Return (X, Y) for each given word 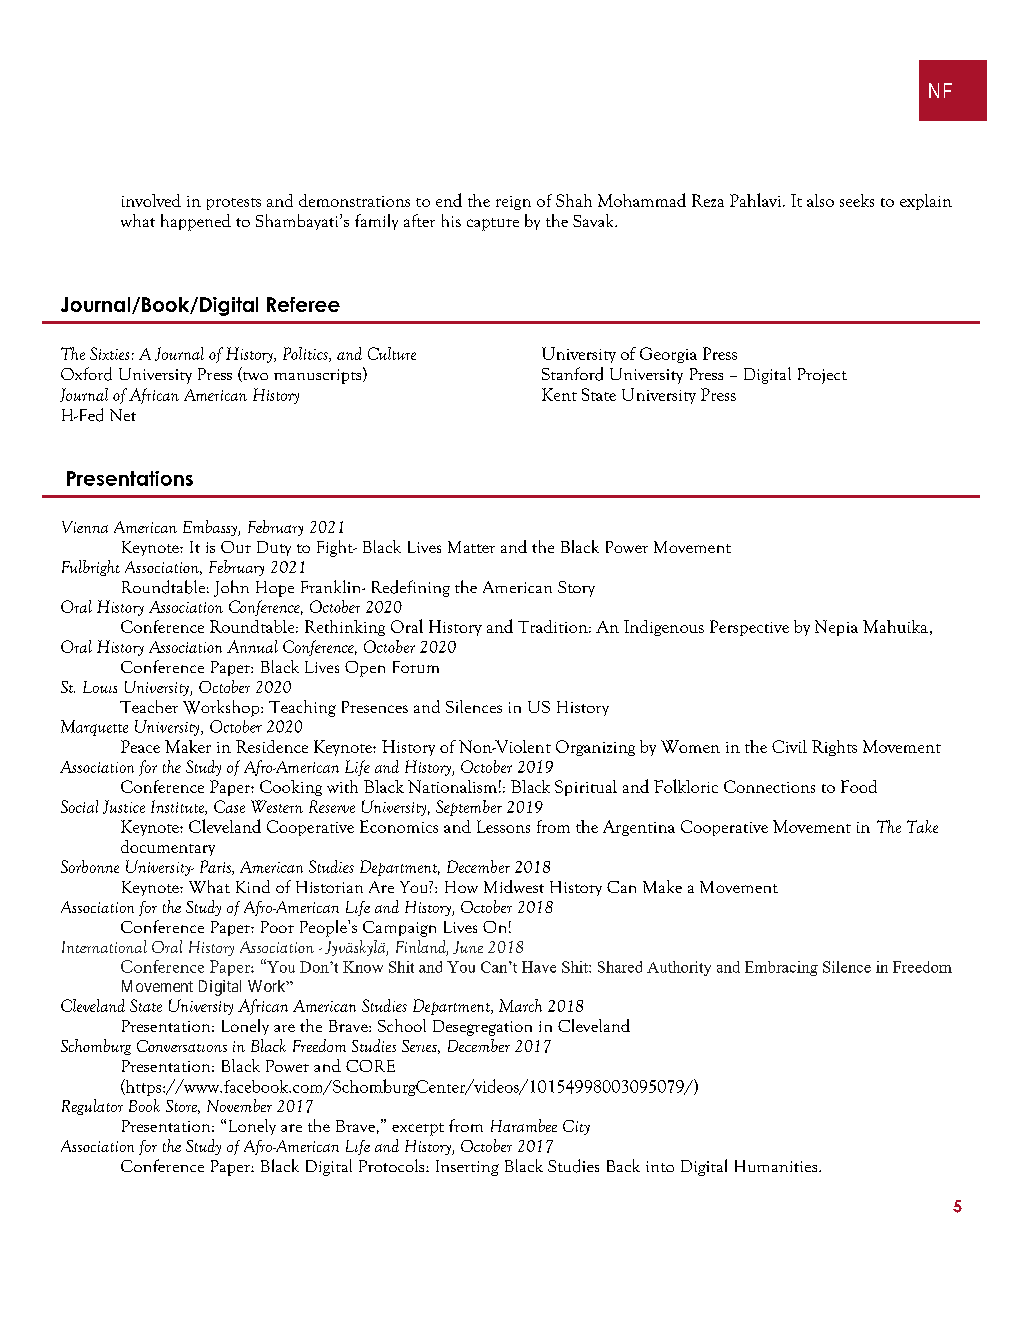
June (468, 947)
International (104, 946)
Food (859, 786)
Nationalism (452, 786)
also (820, 200)
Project (822, 376)
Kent (559, 394)
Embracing (781, 968)
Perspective (749, 628)
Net (123, 415)
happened (196, 222)
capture (493, 224)
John (231, 588)
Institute (178, 807)
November (239, 1105)
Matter (471, 547)
